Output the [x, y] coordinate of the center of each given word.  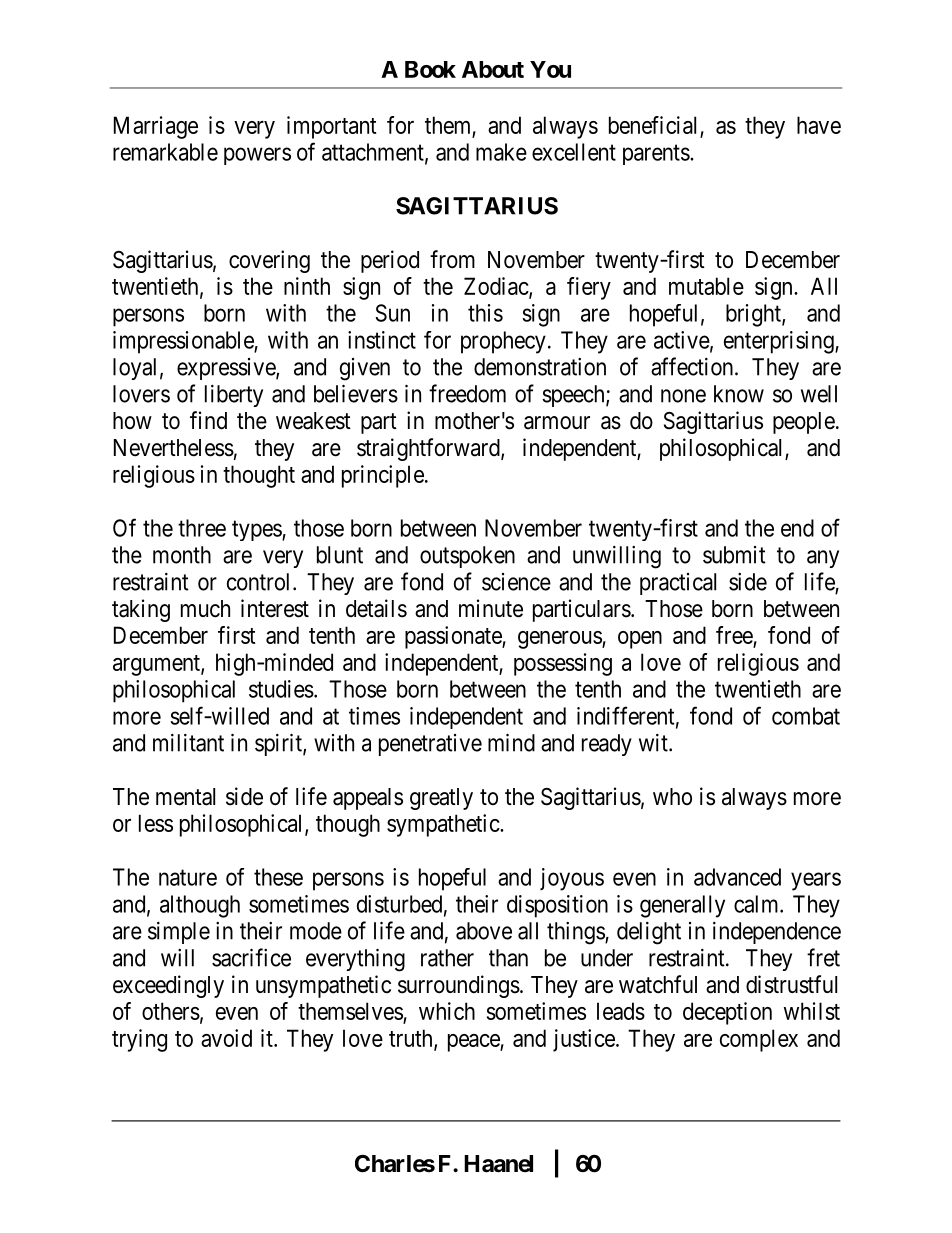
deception [727, 1013]
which [447, 1011]
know [739, 394]
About [493, 69]
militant [188, 743]
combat [806, 716]
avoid [226, 1038]
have [819, 125]
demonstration [540, 367]
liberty [234, 396]
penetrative [430, 745]
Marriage [156, 127]
